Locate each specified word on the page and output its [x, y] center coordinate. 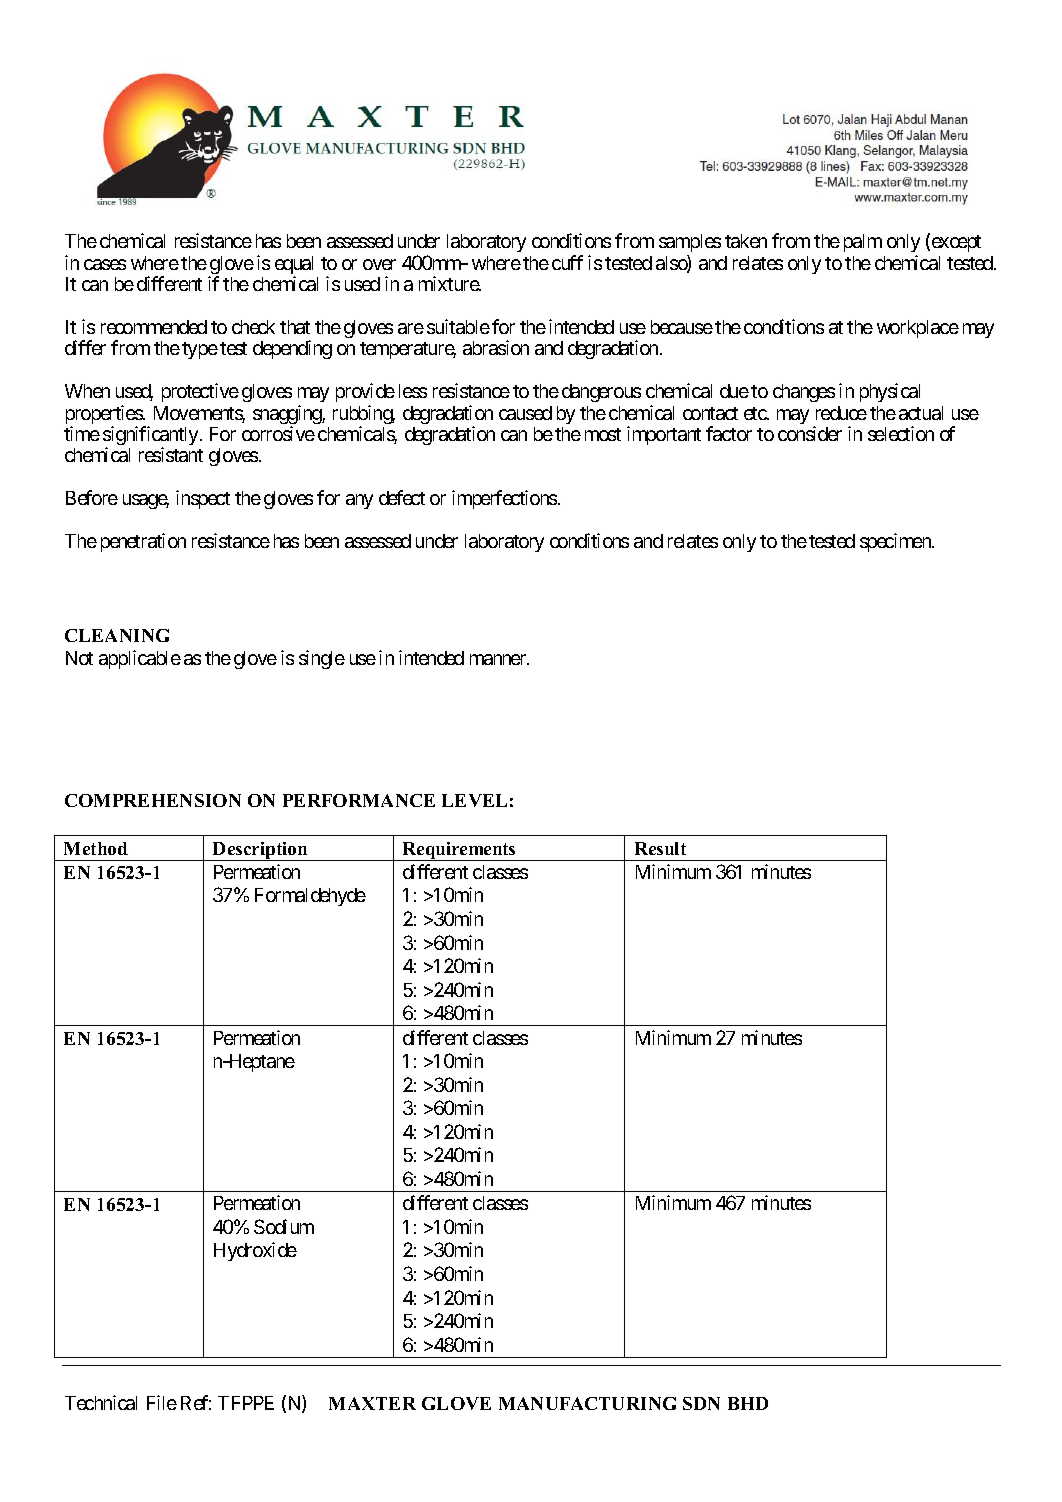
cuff [567, 262]
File [162, 1402]
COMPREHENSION [153, 800]
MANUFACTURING [587, 1403]
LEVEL [474, 800]
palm [863, 243]
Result [660, 848]
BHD [748, 1403]
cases [105, 264]
